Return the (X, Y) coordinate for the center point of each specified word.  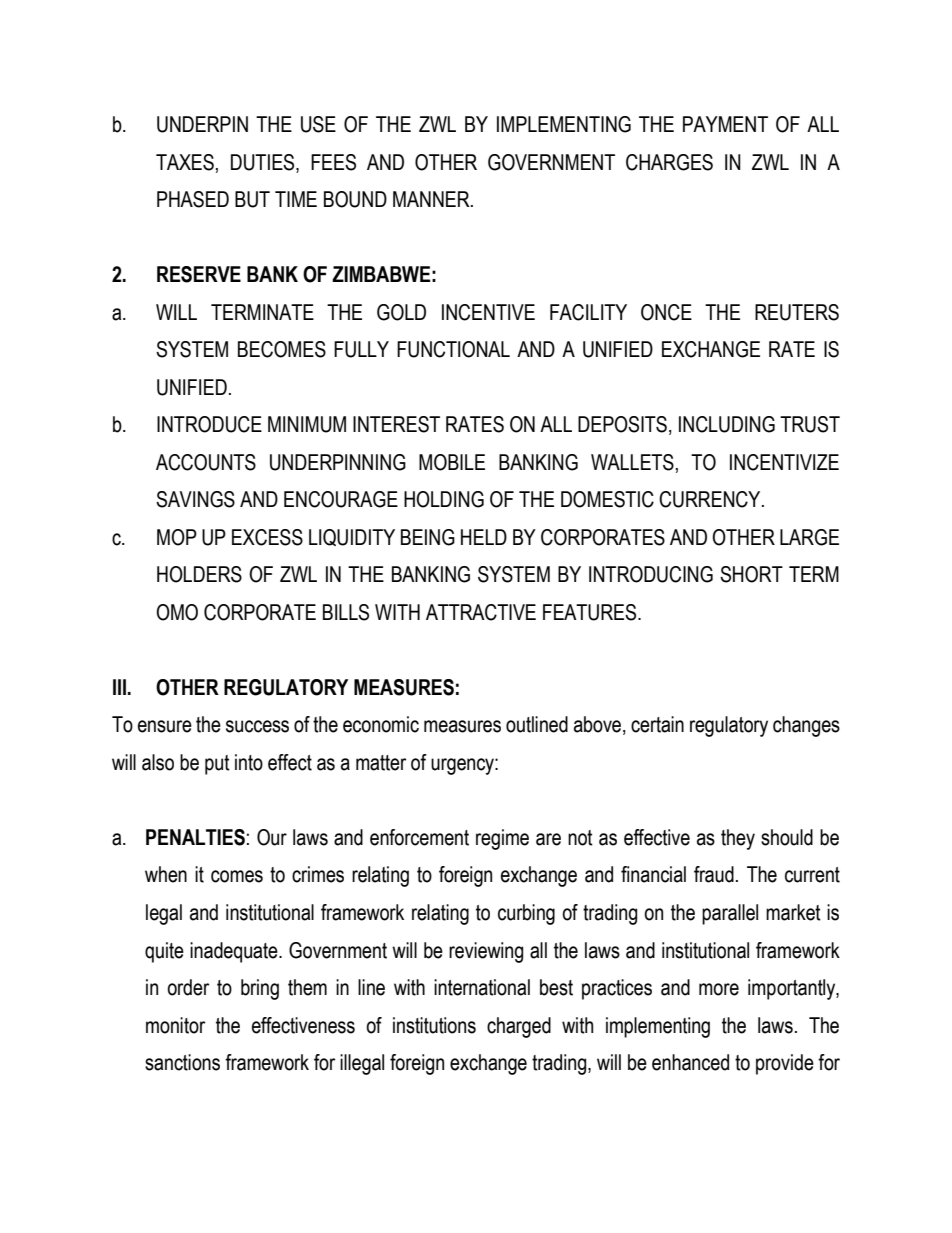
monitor (175, 1025)
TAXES (185, 162)
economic (381, 724)
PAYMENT (725, 124)
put (217, 765)
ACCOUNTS (206, 462)
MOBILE (452, 462)
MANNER (432, 199)
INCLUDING (727, 424)
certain (657, 724)
